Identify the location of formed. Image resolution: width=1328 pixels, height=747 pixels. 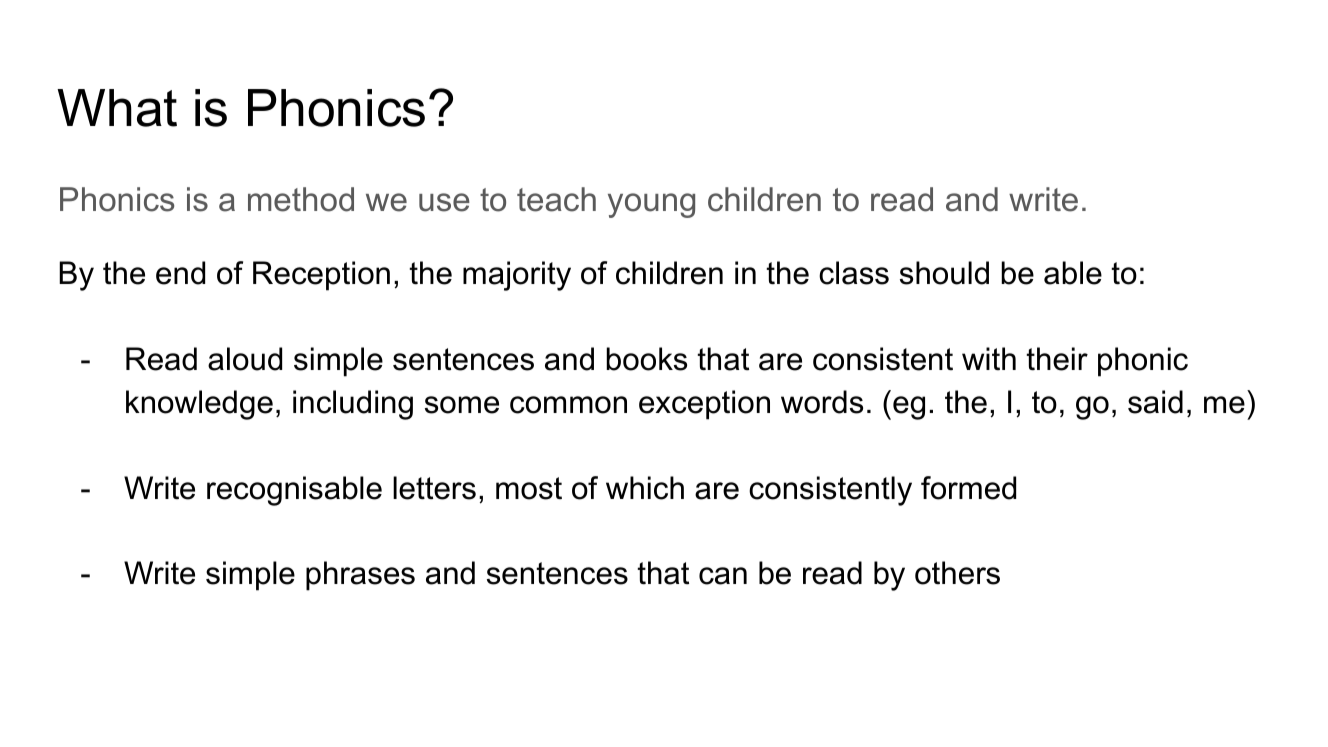
(968, 488).
